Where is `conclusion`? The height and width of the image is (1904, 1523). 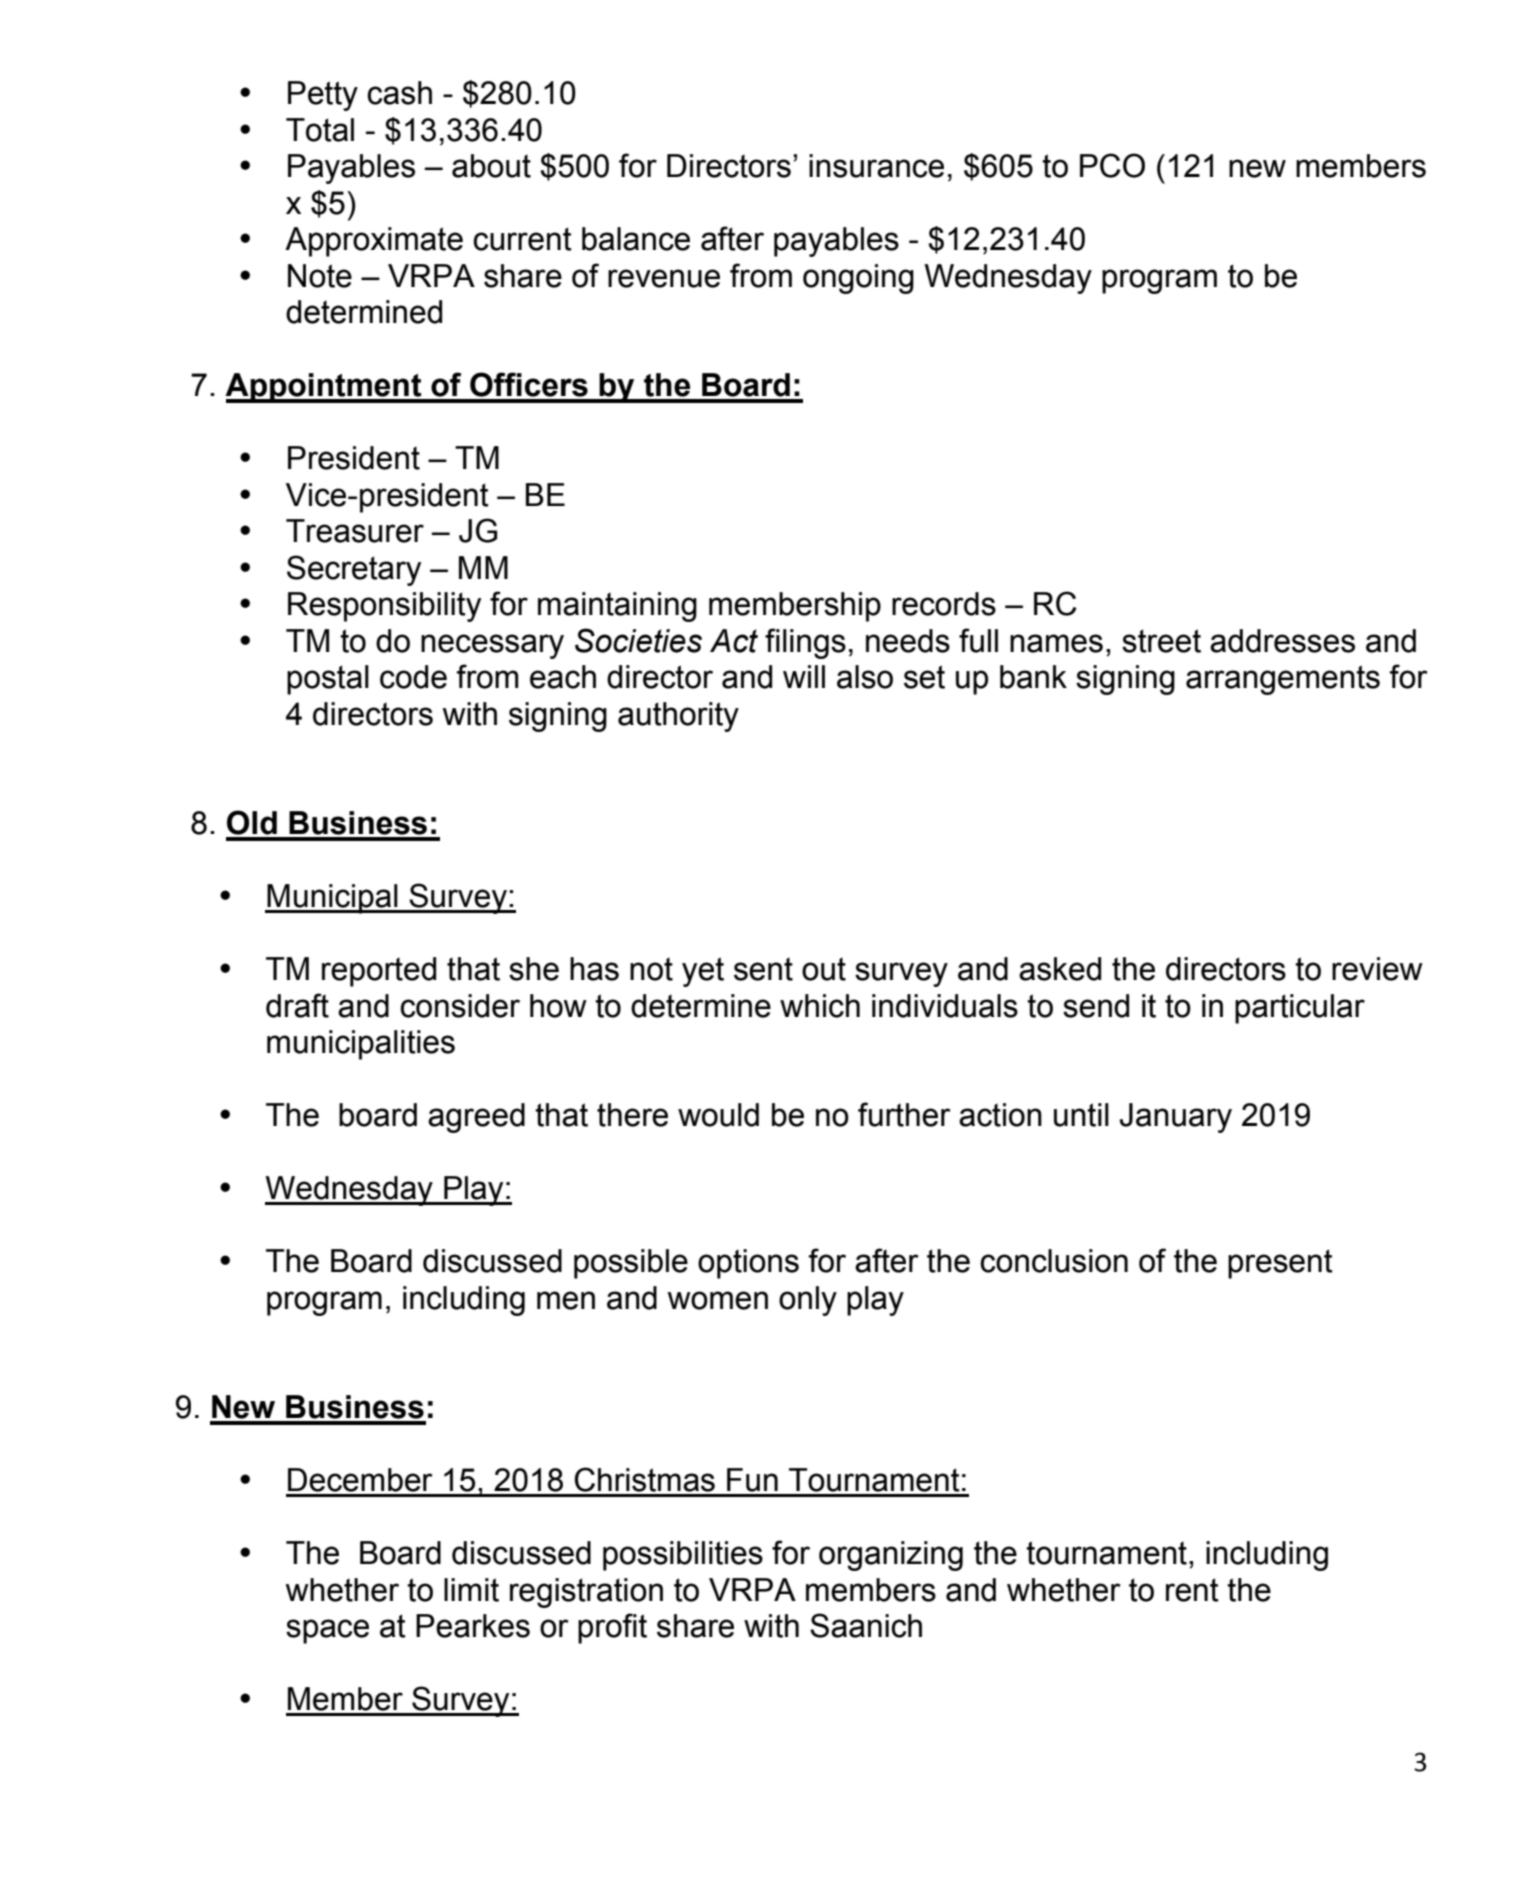
conclusion is located at coordinates (1054, 1261).
